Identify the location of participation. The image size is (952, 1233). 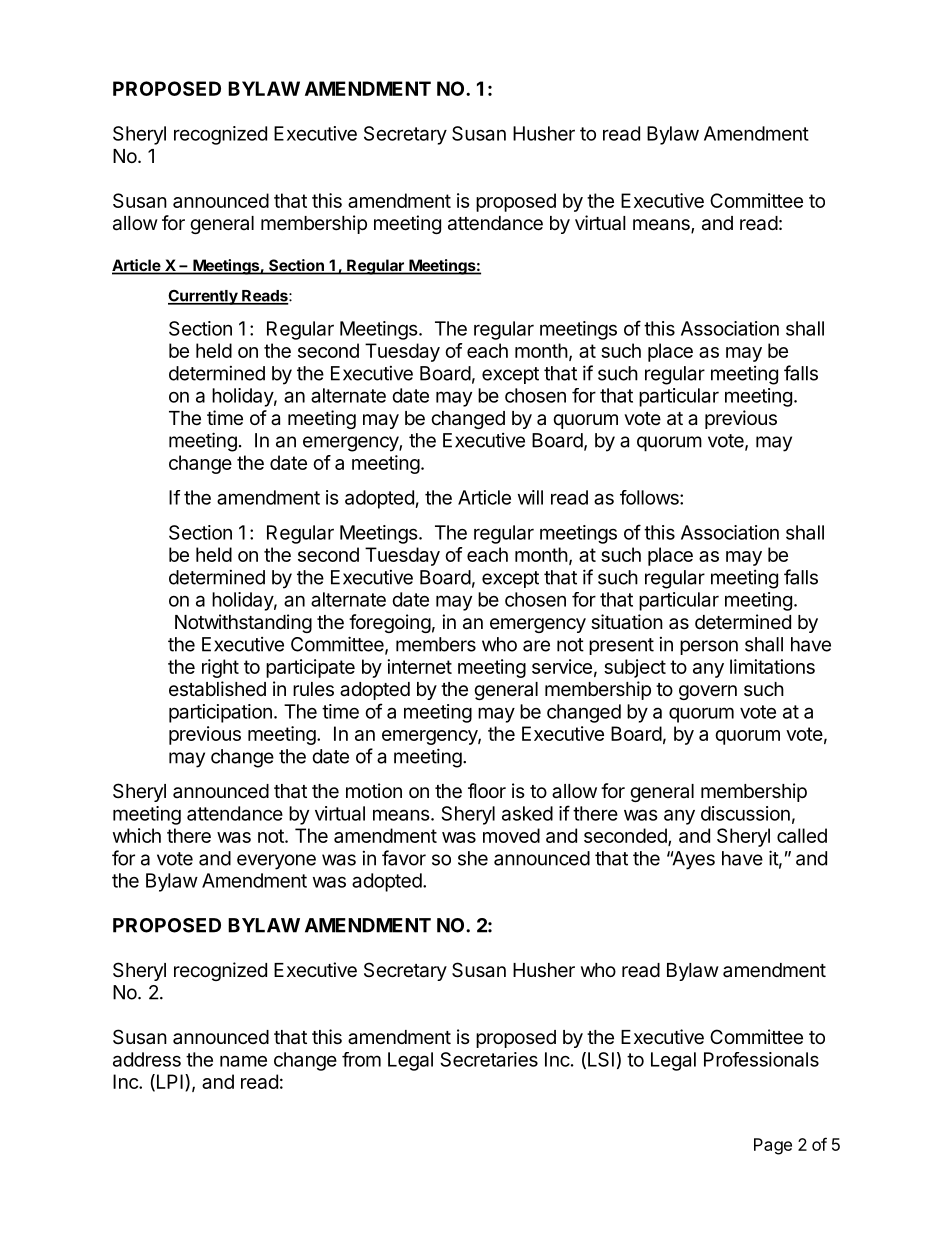
(220, 713).
